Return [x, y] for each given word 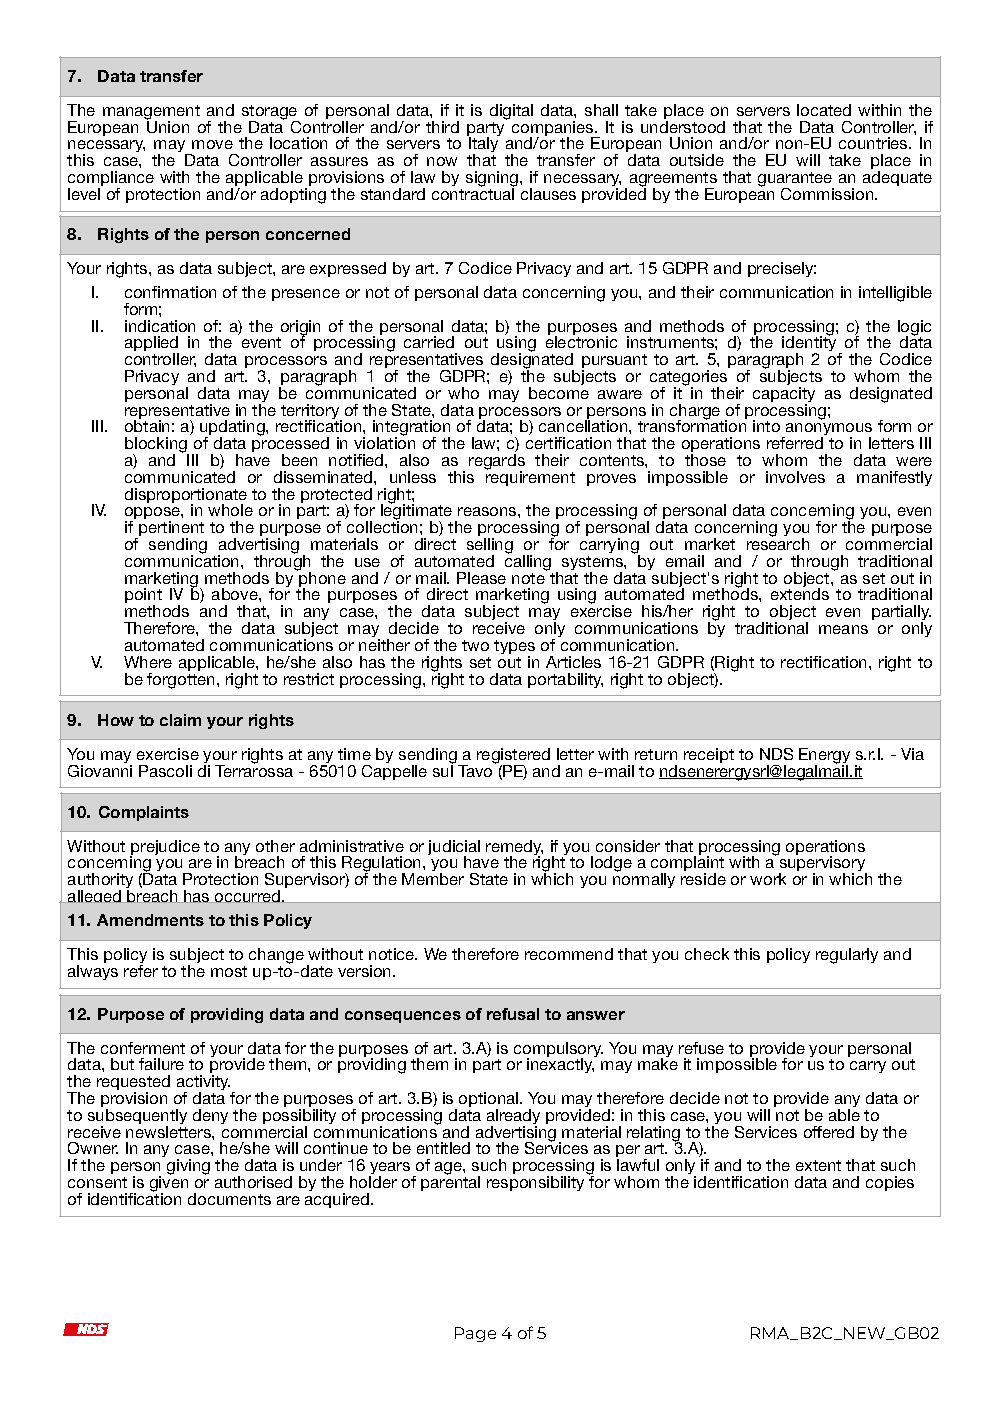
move [212, 144]
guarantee [796, 180]
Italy [483, 145]
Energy [824, 757]
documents [229, 1199]
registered [513, 757]
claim [180, 720]
